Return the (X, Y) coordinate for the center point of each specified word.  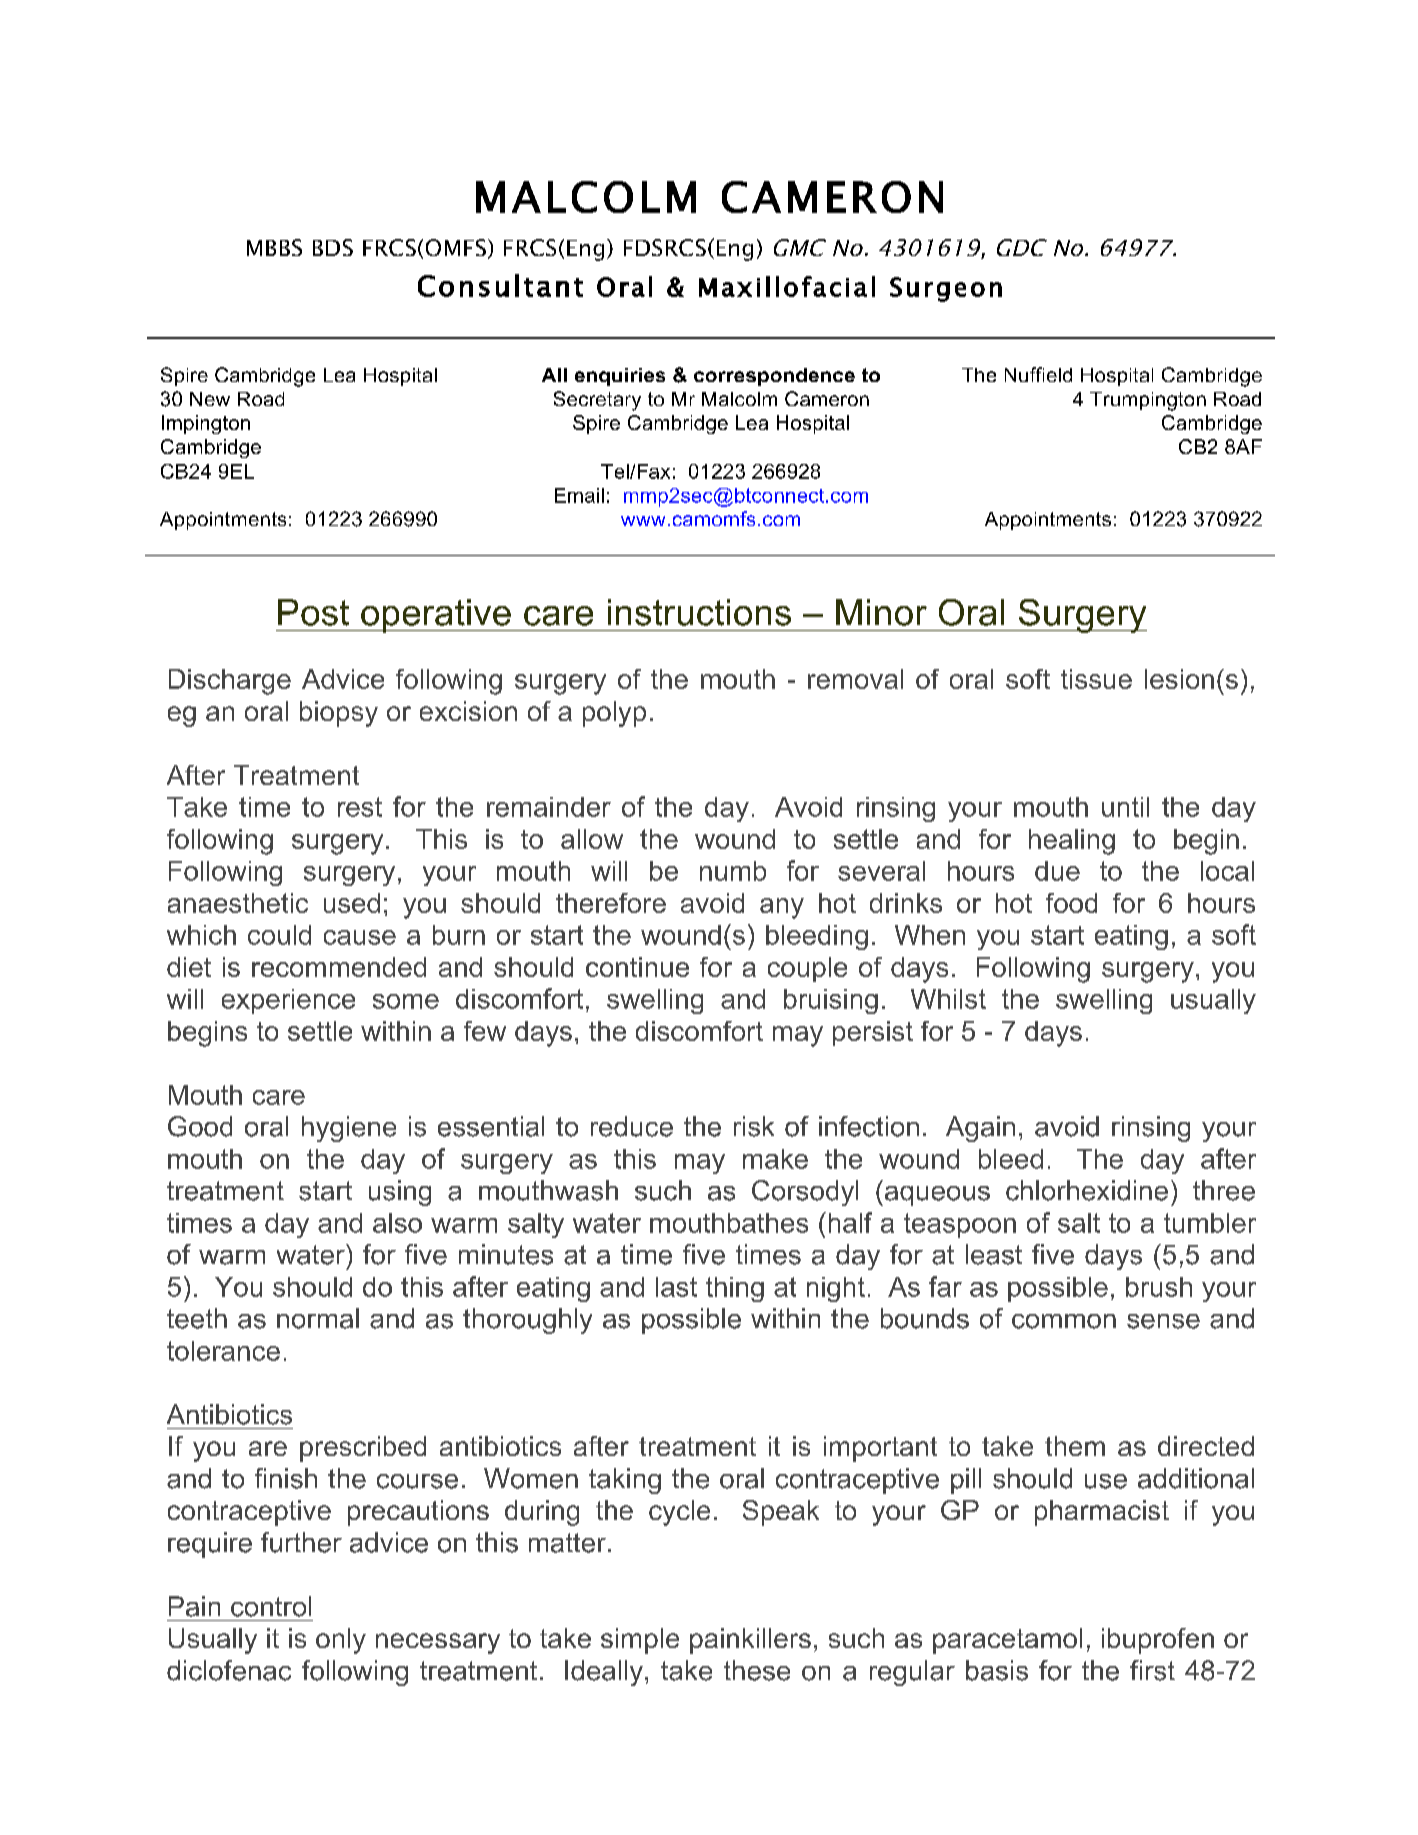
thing (735, 1289)
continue (637, 967)
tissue (1096, 679)
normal (318, 1318)
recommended (339, 967)
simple (640, 1641)
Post (313, 612)
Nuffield (1038, 374)
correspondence (774, 377)
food (1071, 903)
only (341, 1641)
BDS (333, 247)
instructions (699, 612)
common (1064, 1321)
